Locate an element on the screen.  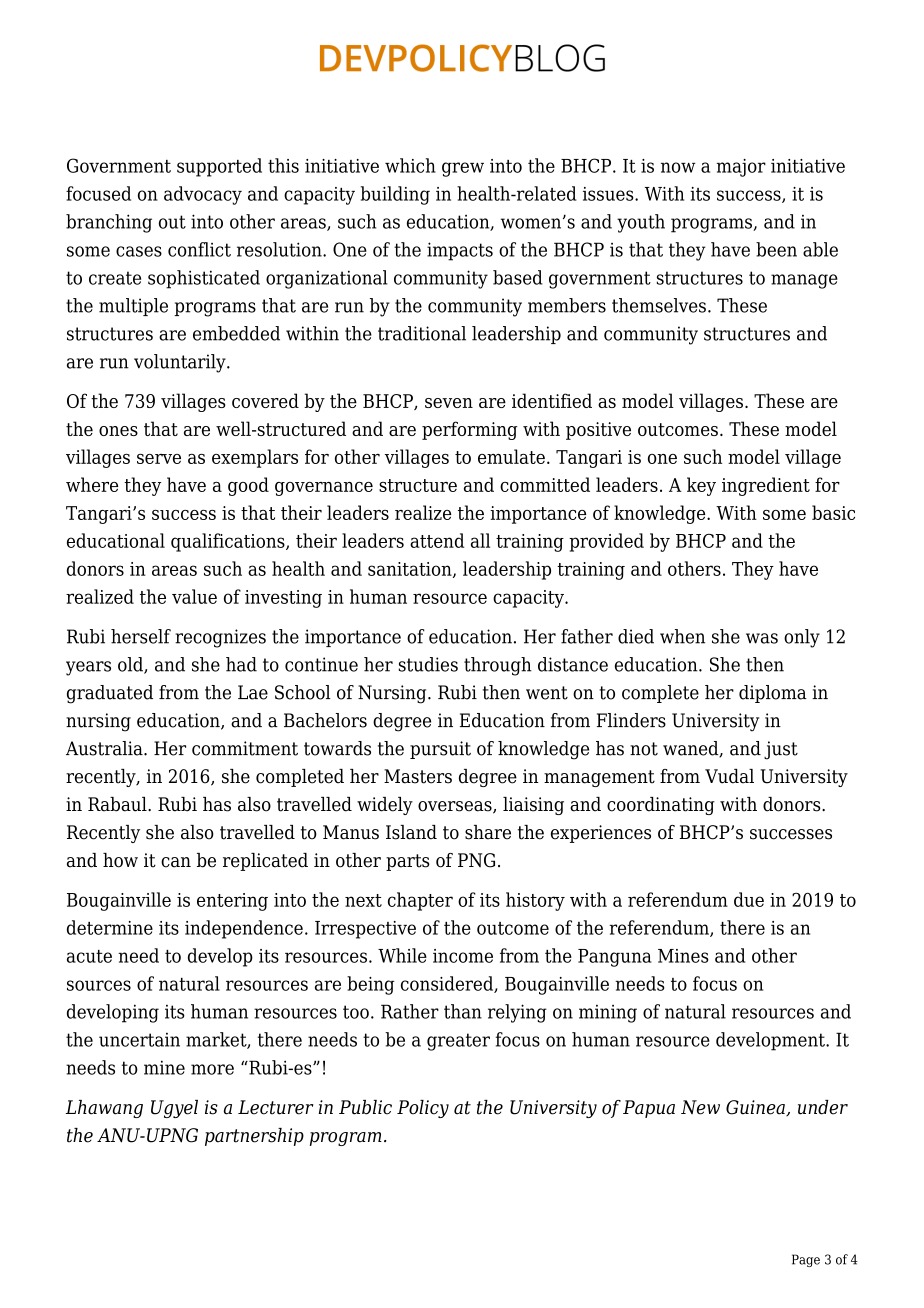
major is located at coordinates (741, 168).
